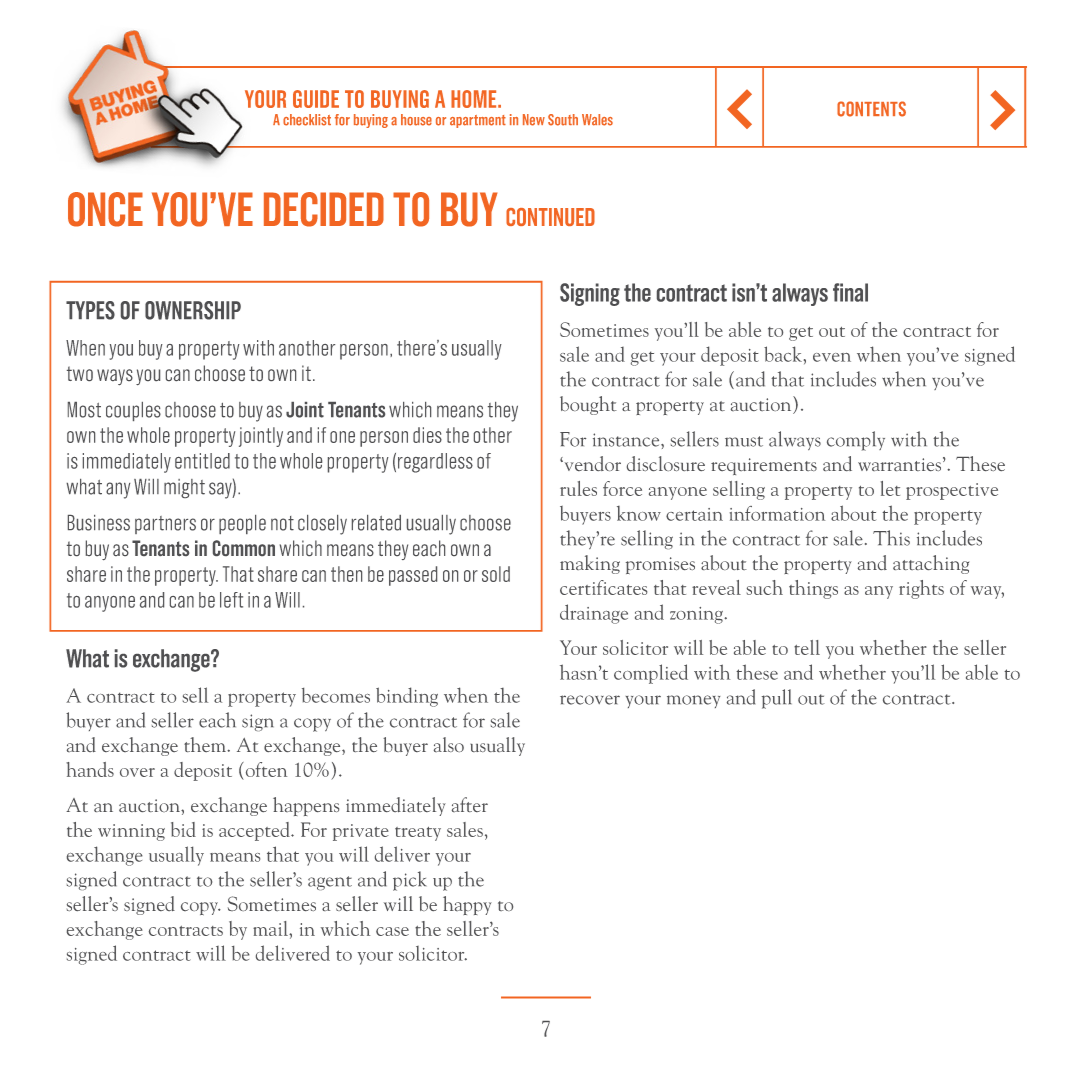 The width and height of the screenshot is (1092, 1092). I want to click on rules, so click(578, 488).
